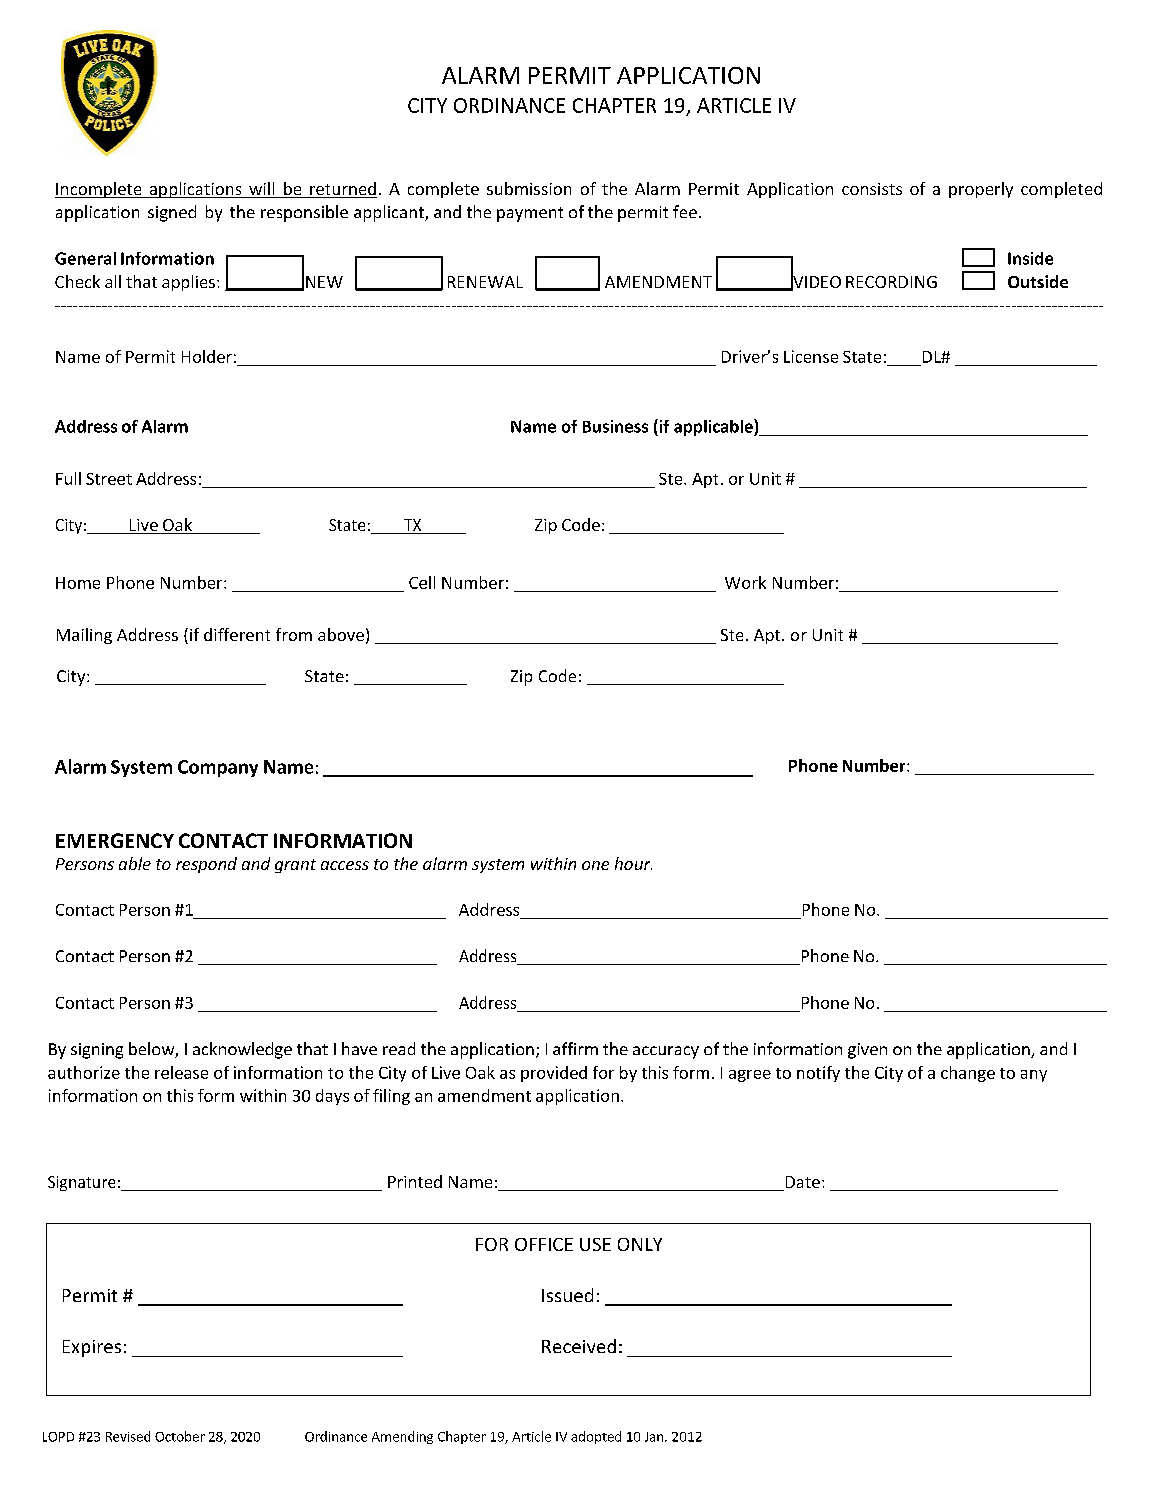 The height and width of the screenshot is (1508, 1165). Describe the element at coordinates (180, 1436) in the screenshot. I see `October` at that location.
